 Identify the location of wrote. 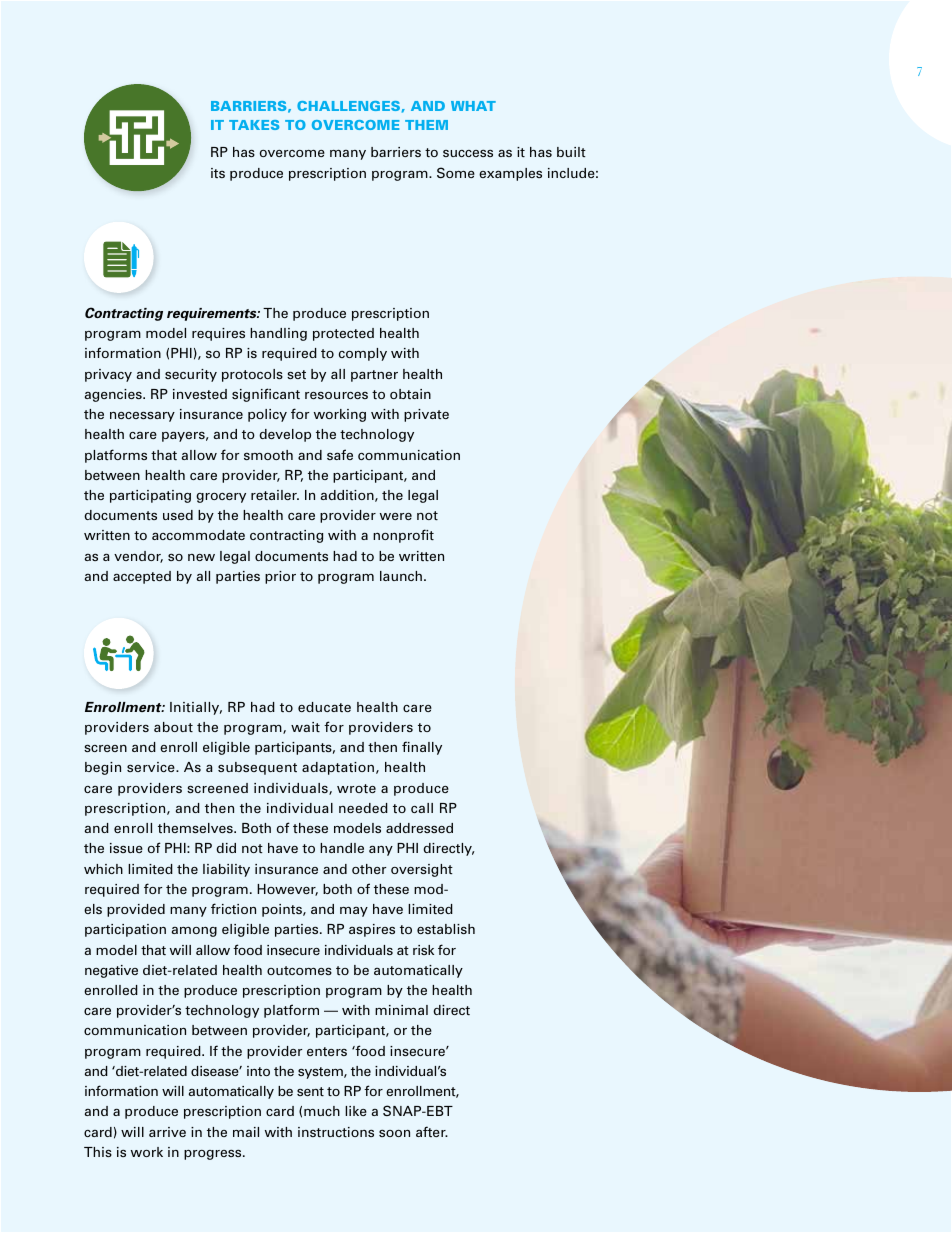
(356, 788).
